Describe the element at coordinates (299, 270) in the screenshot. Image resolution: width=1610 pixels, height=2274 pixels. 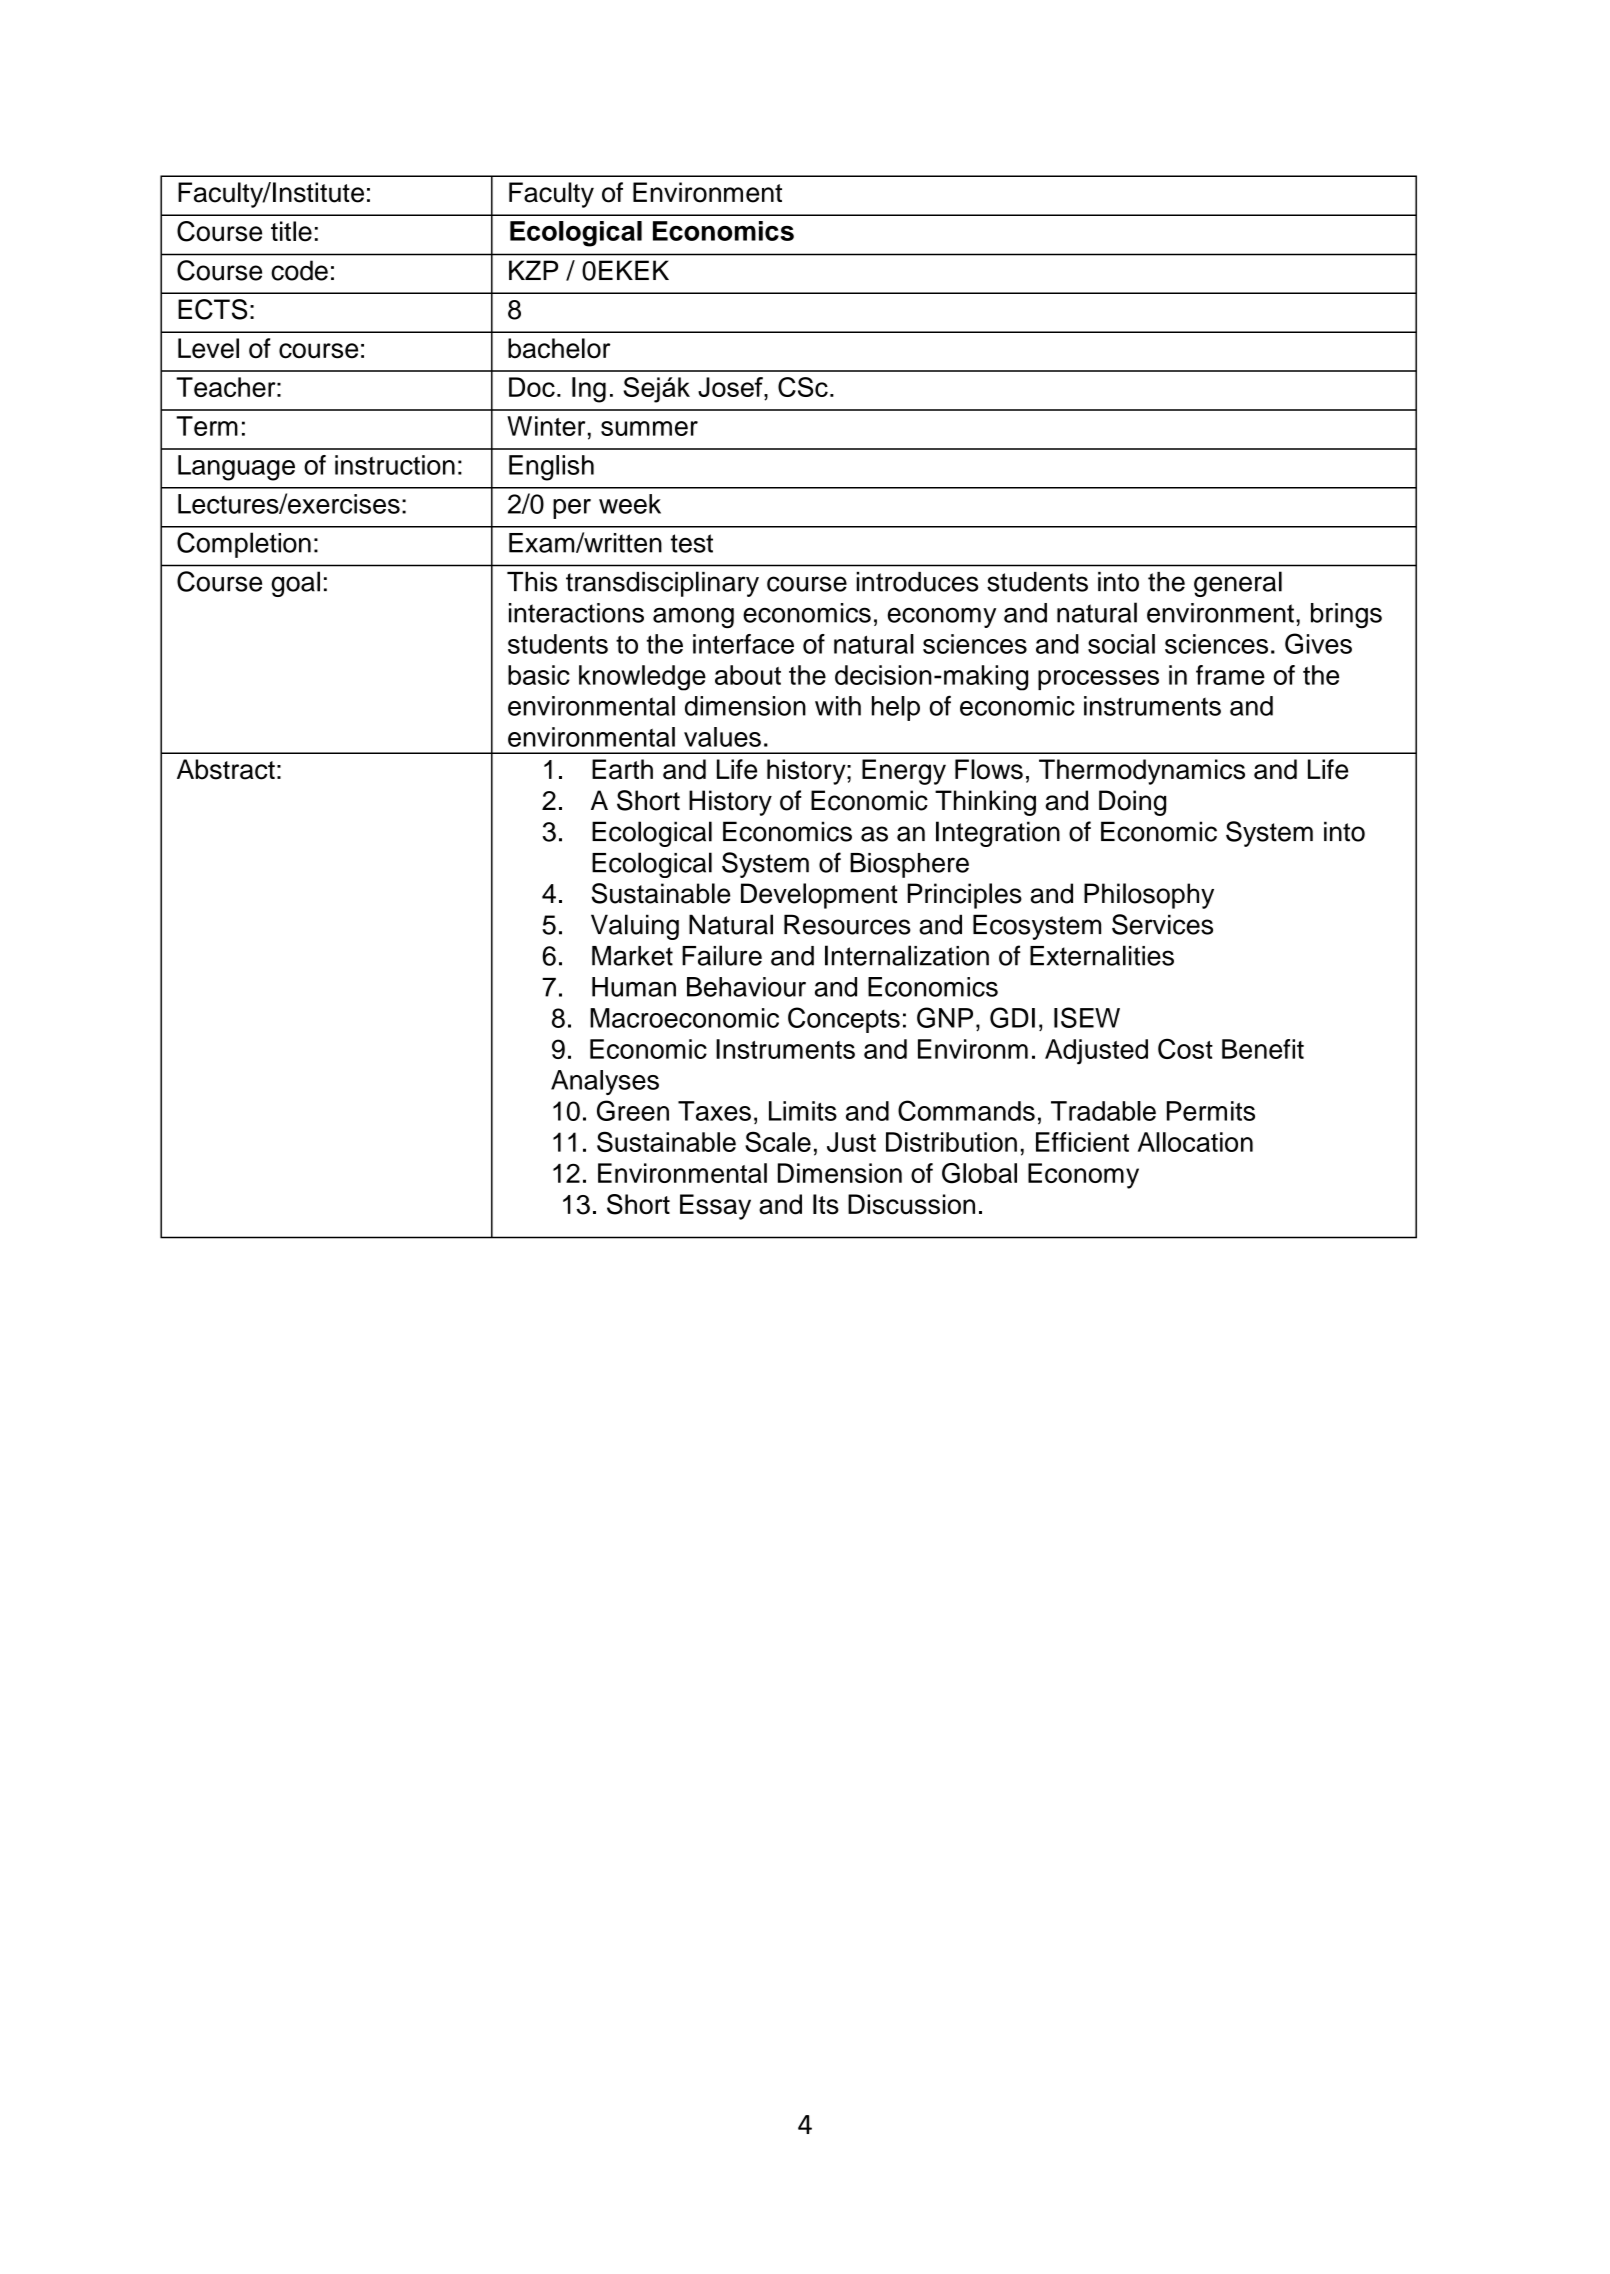
I see `code` at that location.
